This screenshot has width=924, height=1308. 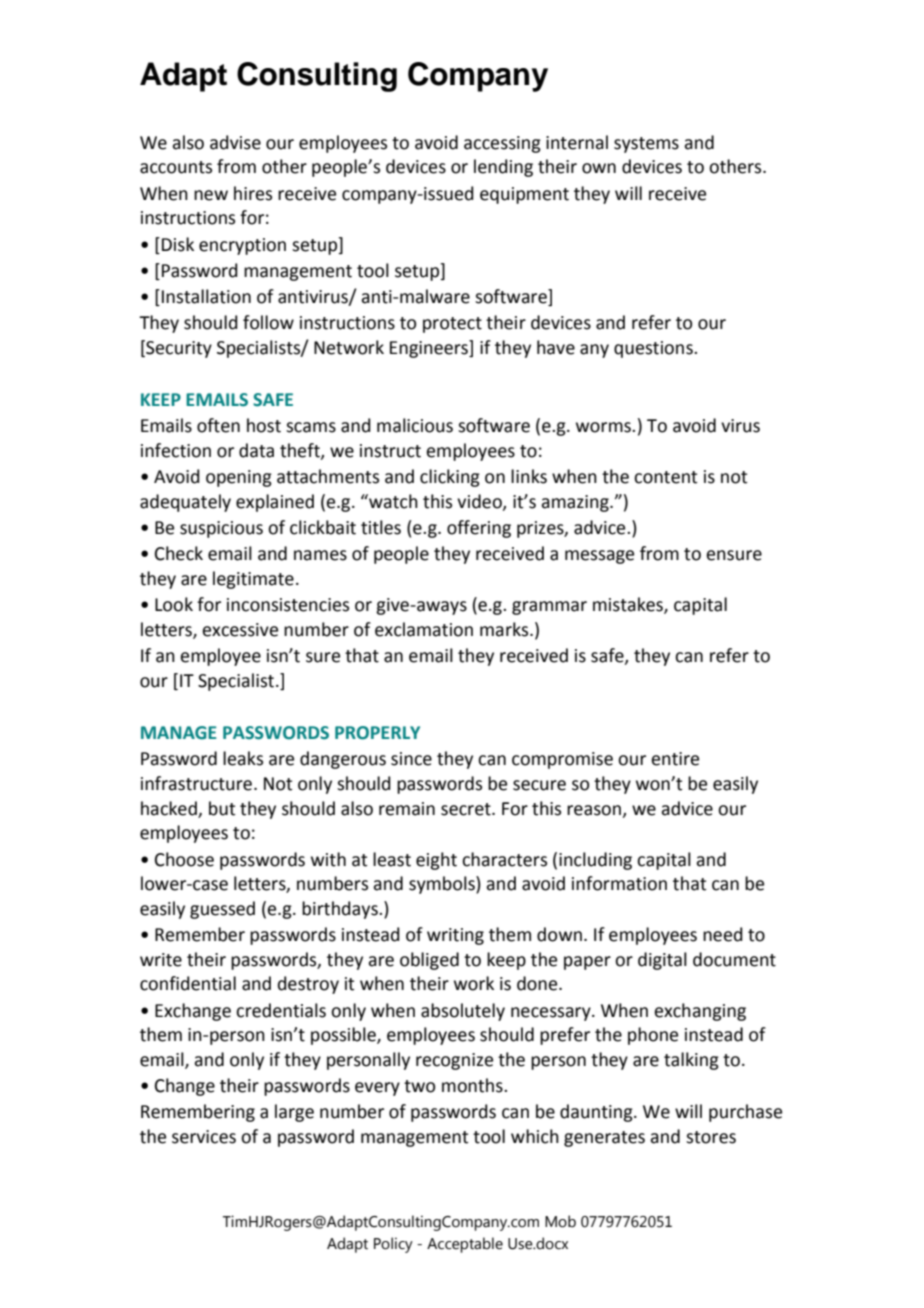 I want to click on lending, so click(x=503, y=168).
